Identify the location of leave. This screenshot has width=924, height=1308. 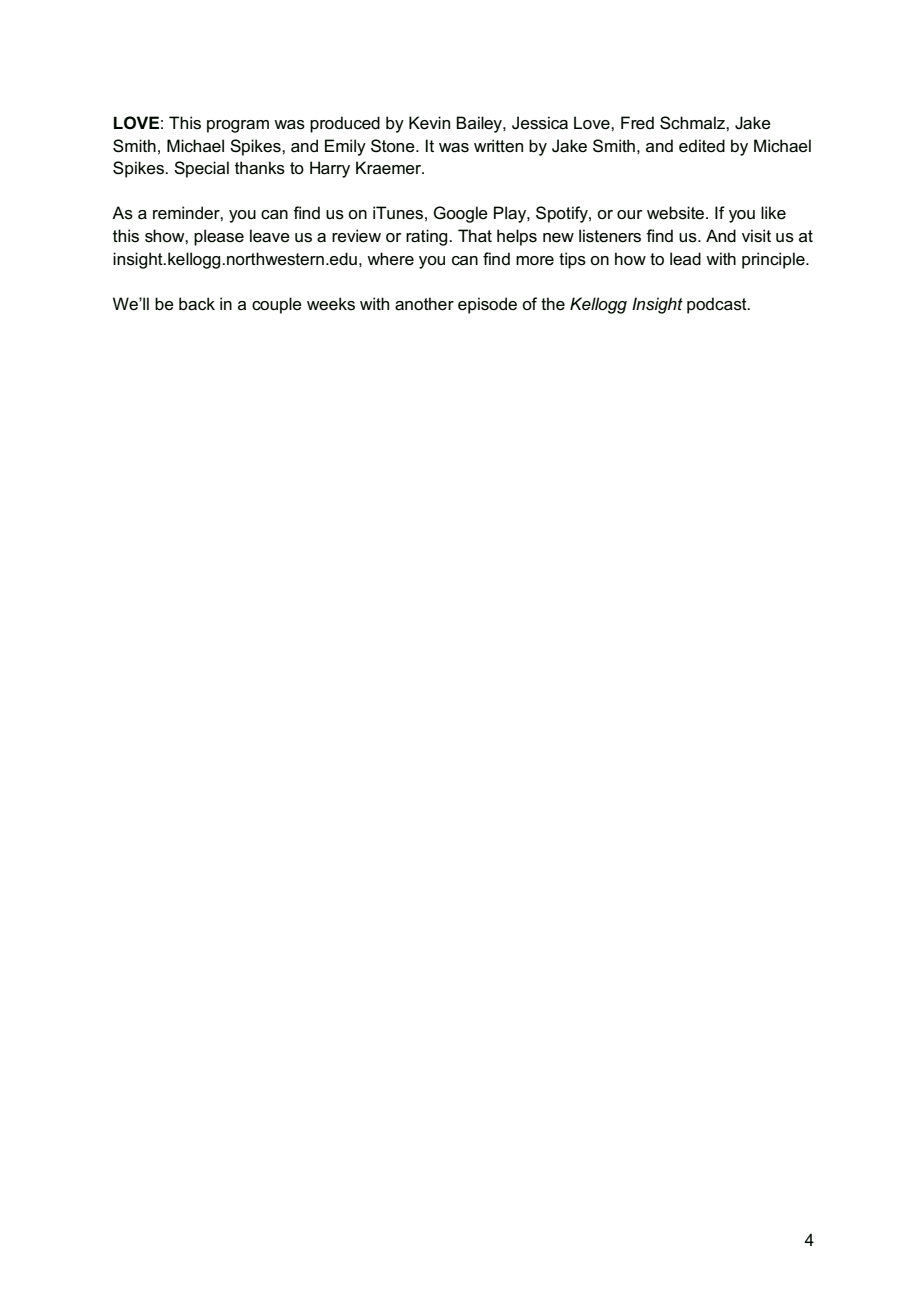
(270, 236).
